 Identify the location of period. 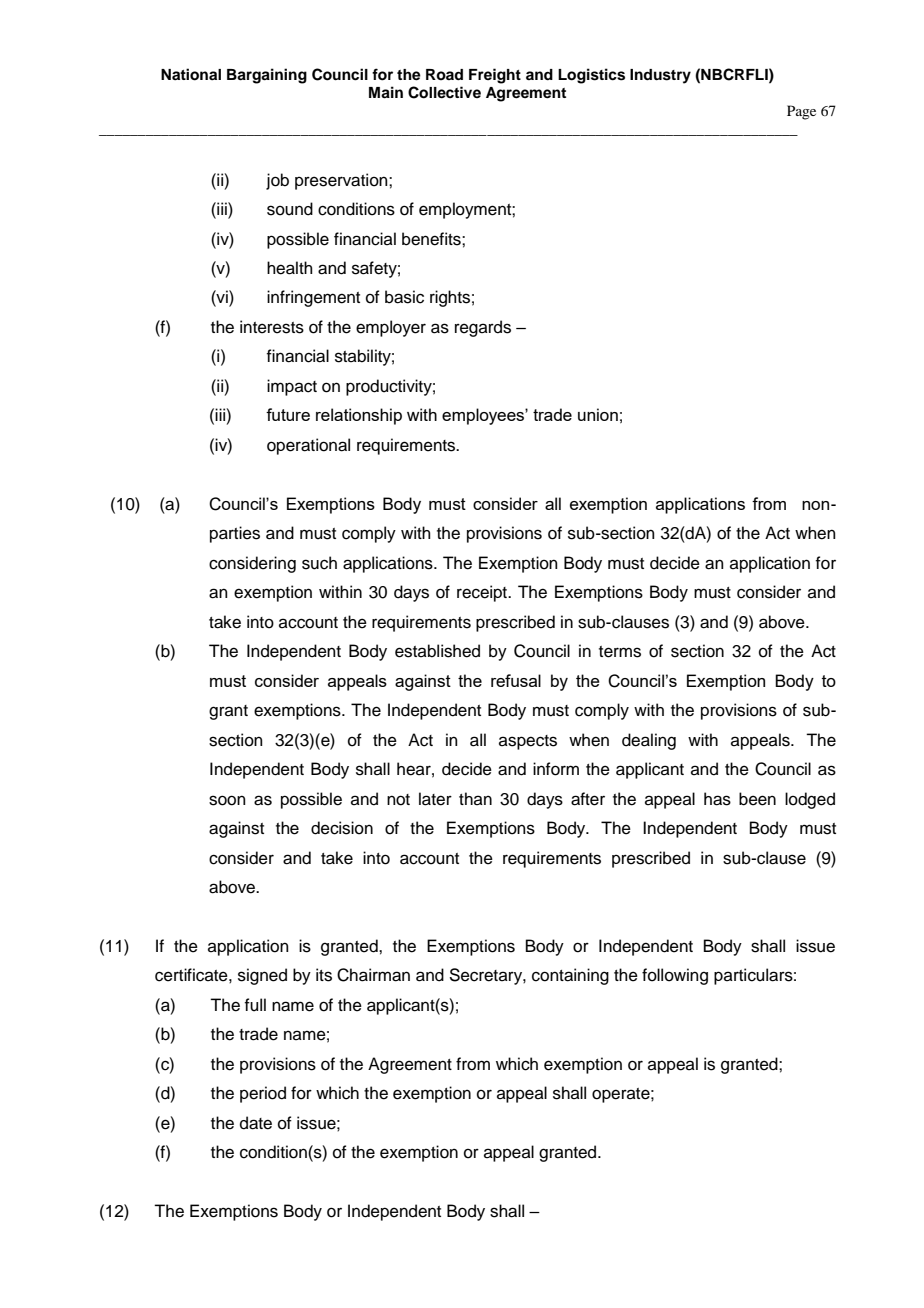
(263, 1094).
